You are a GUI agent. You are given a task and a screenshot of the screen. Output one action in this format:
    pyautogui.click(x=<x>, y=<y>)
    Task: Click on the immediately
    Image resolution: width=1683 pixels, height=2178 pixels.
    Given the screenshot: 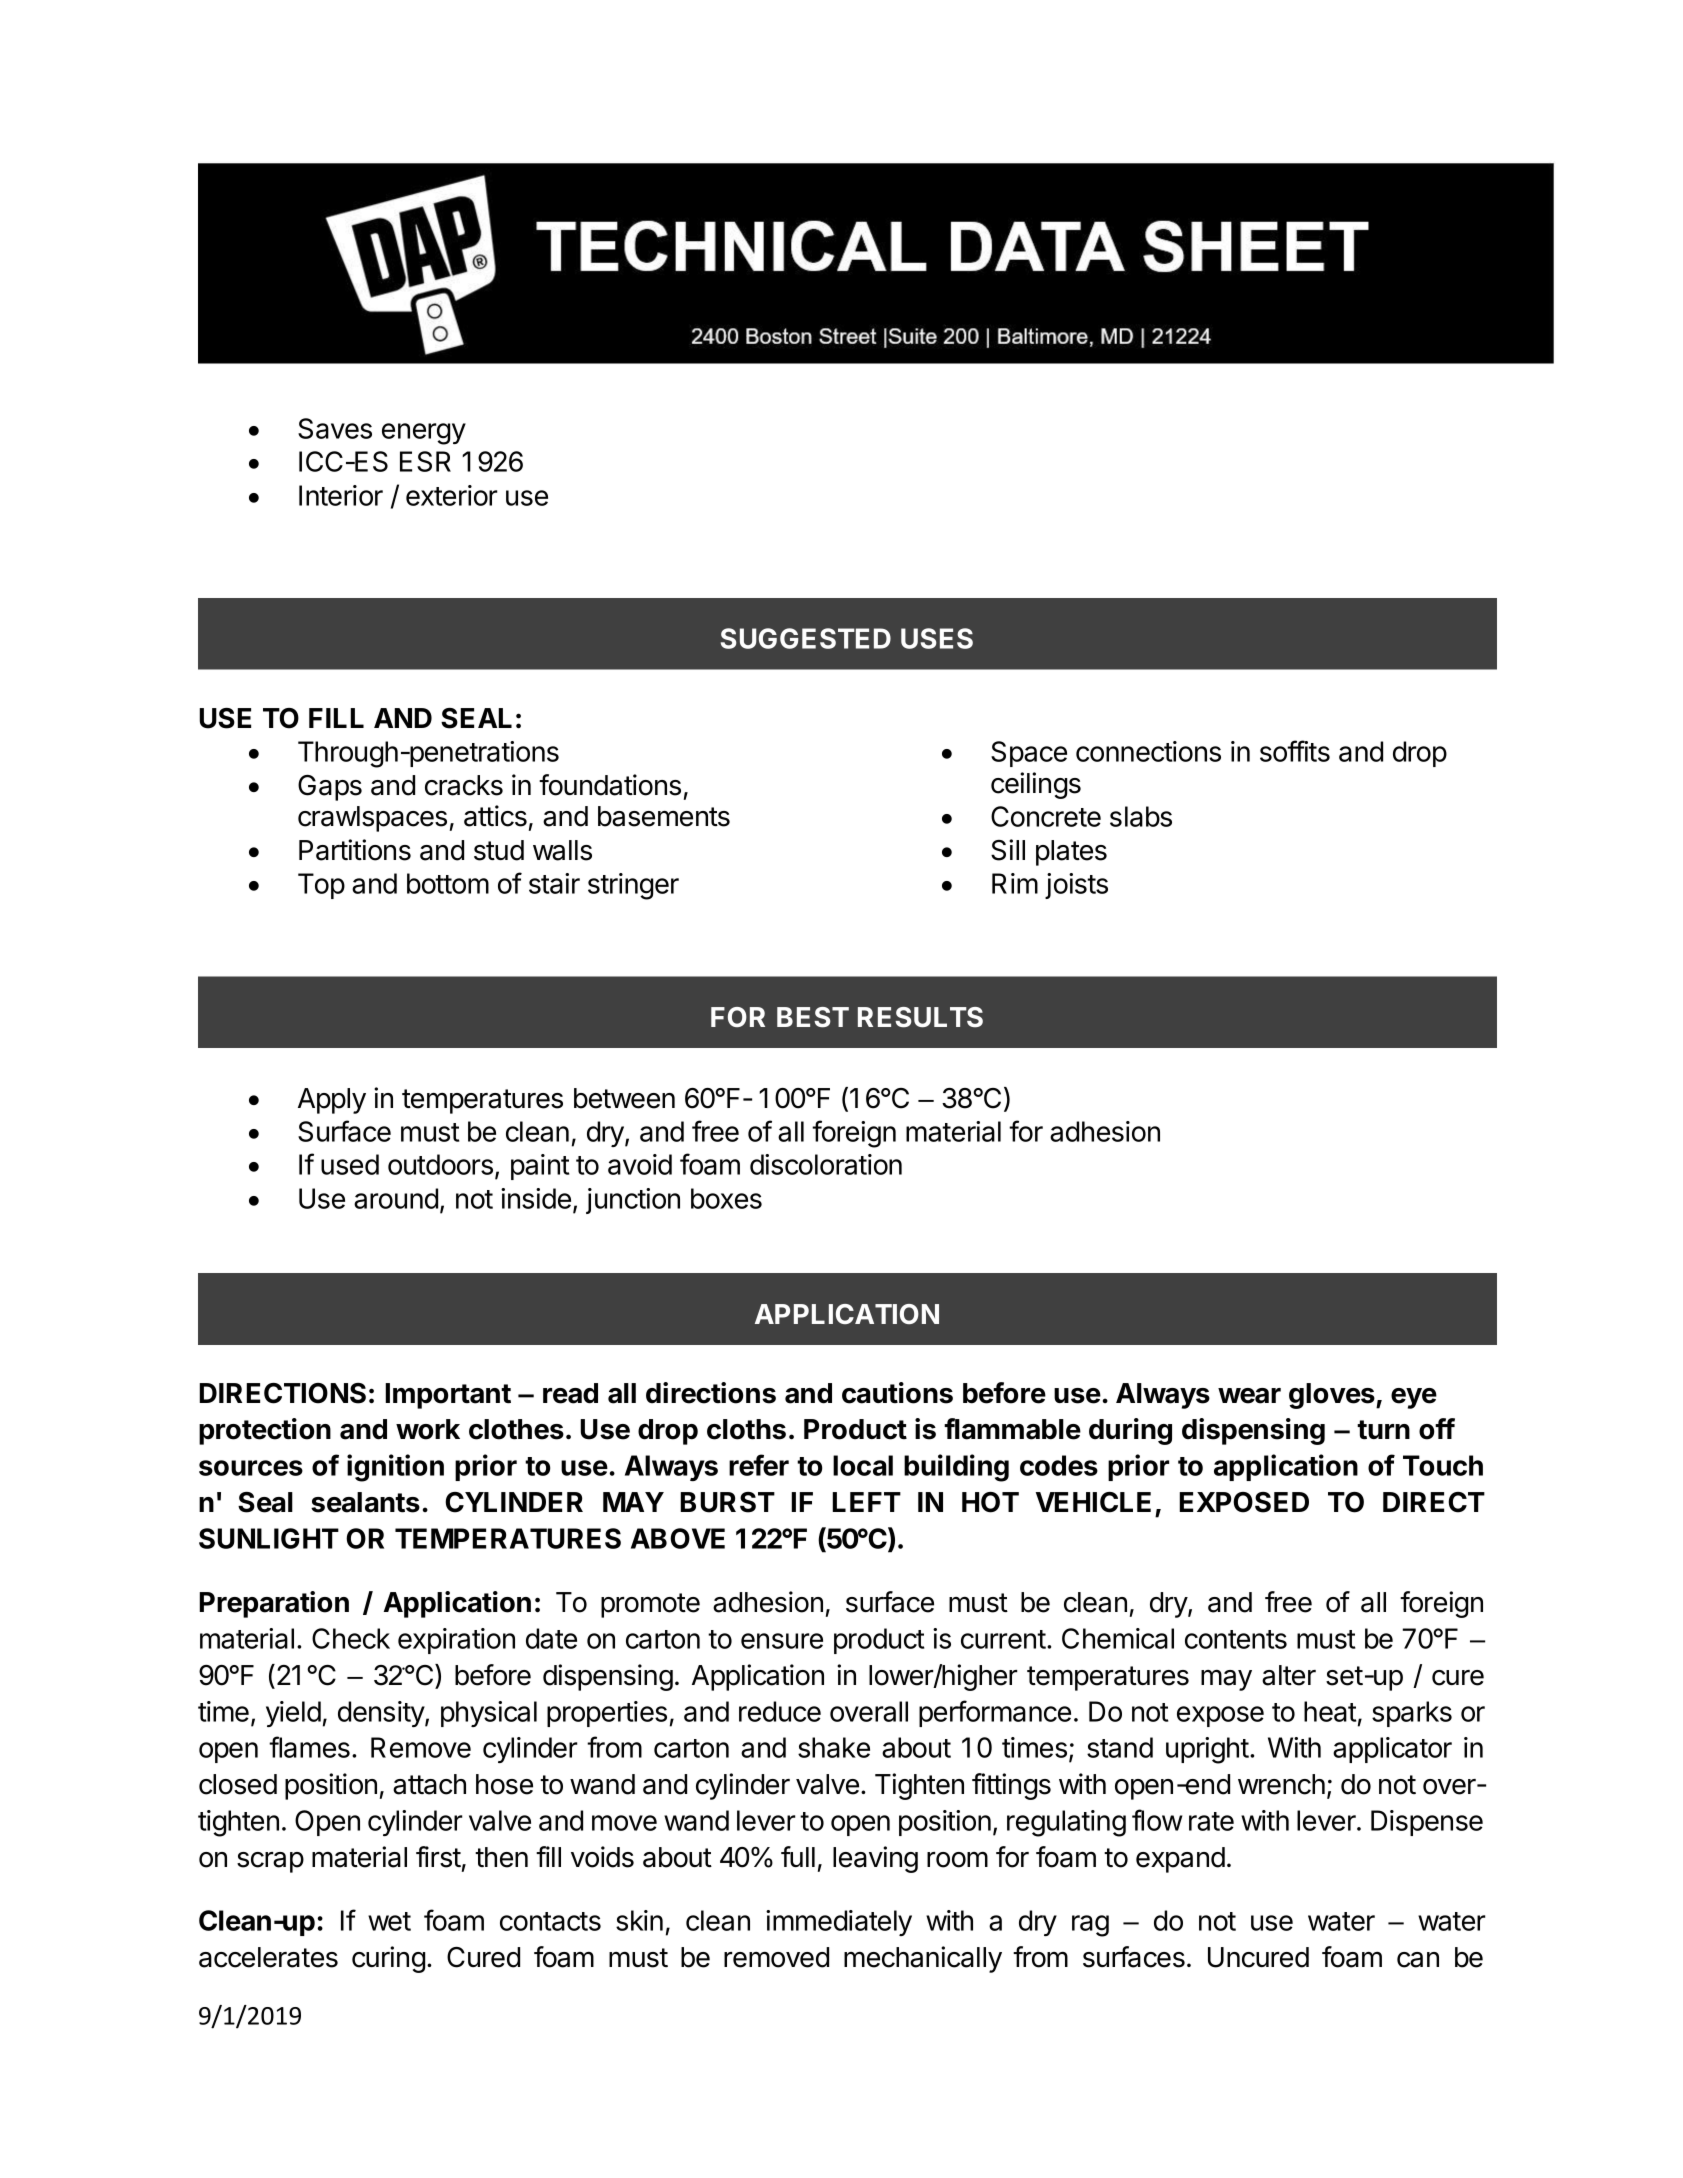 What is the action you would take?
    pyautogui.click(x=839, y=1923)
